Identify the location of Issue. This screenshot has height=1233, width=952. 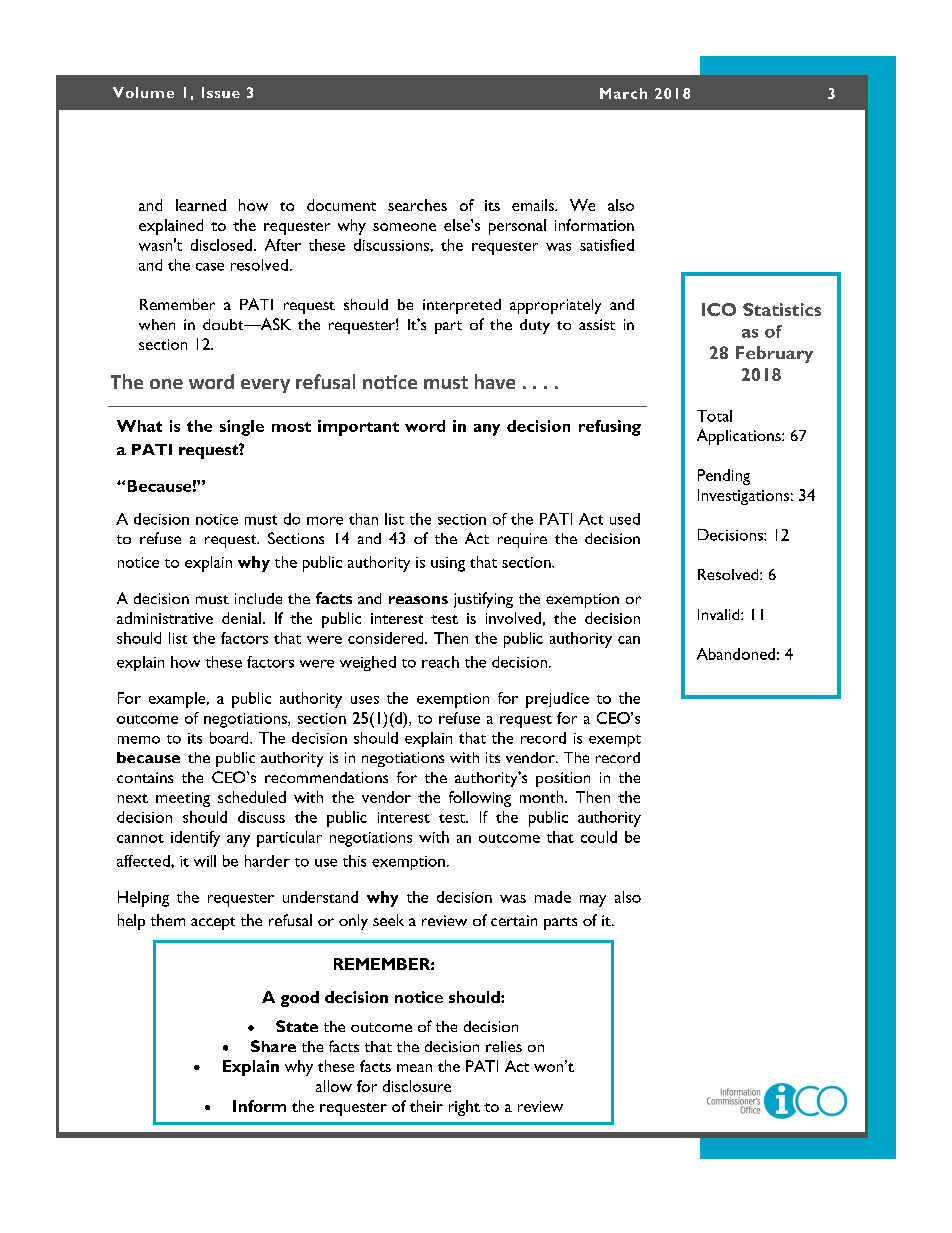
(221, 92).
